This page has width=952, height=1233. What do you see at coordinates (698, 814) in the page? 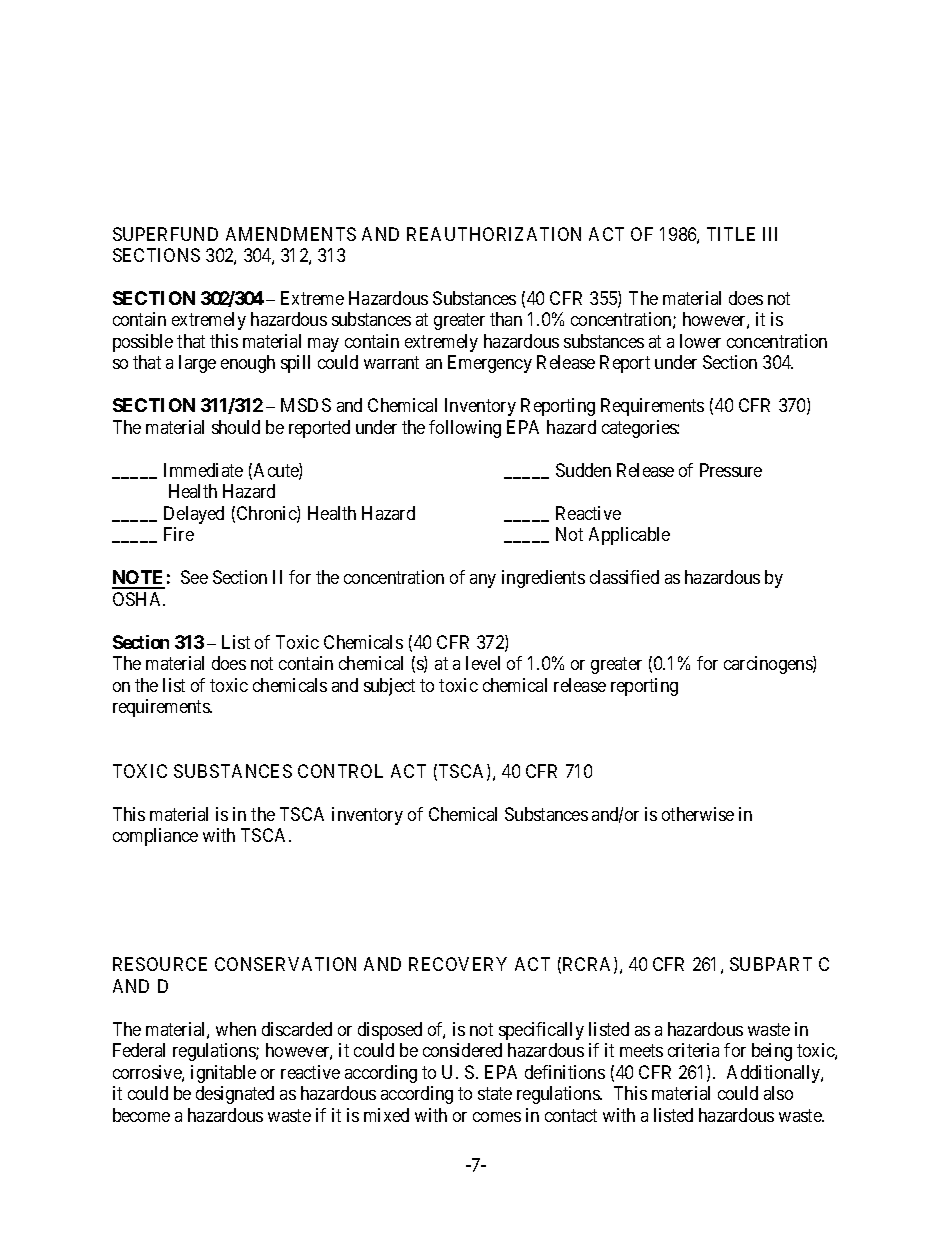
I see `otherwise` at bounding box center [698, 814].
